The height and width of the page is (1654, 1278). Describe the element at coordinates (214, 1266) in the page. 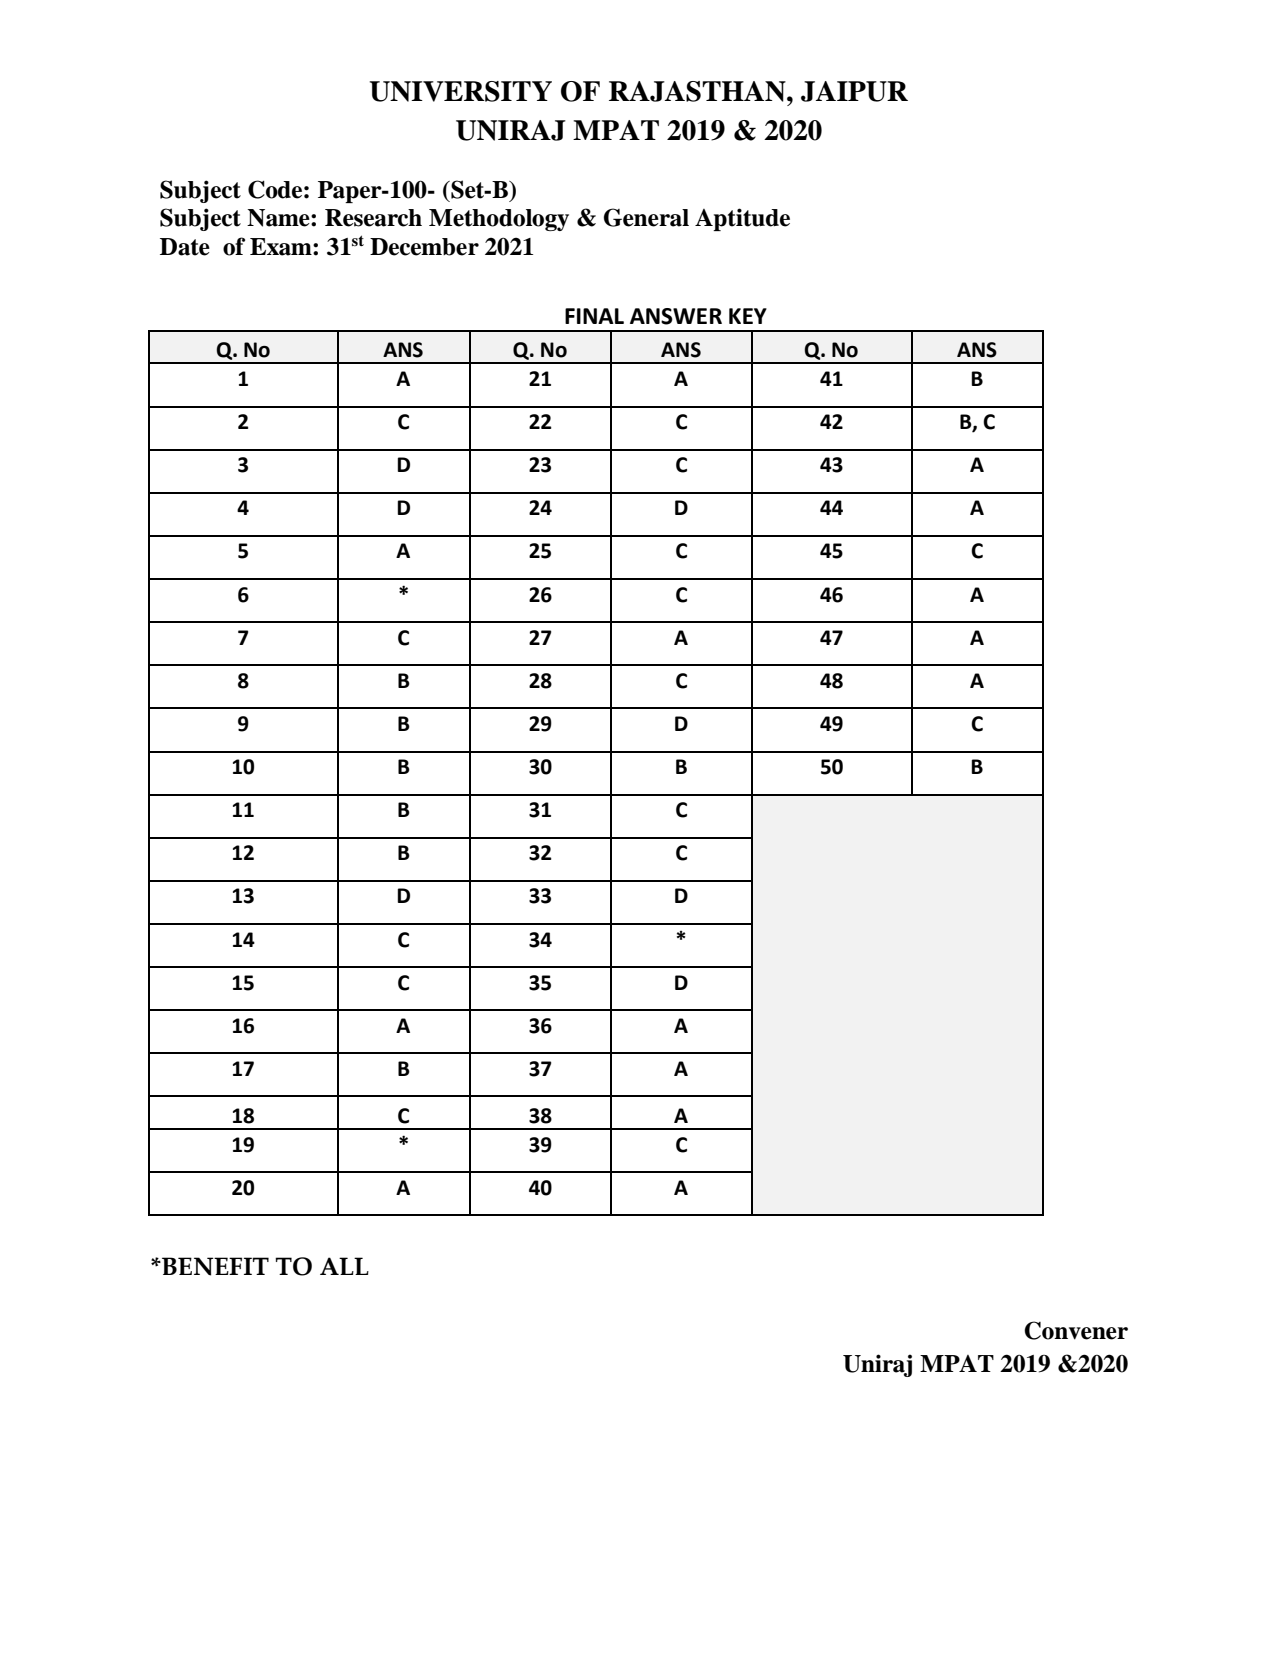

I see `BENEFIT` at that location.
